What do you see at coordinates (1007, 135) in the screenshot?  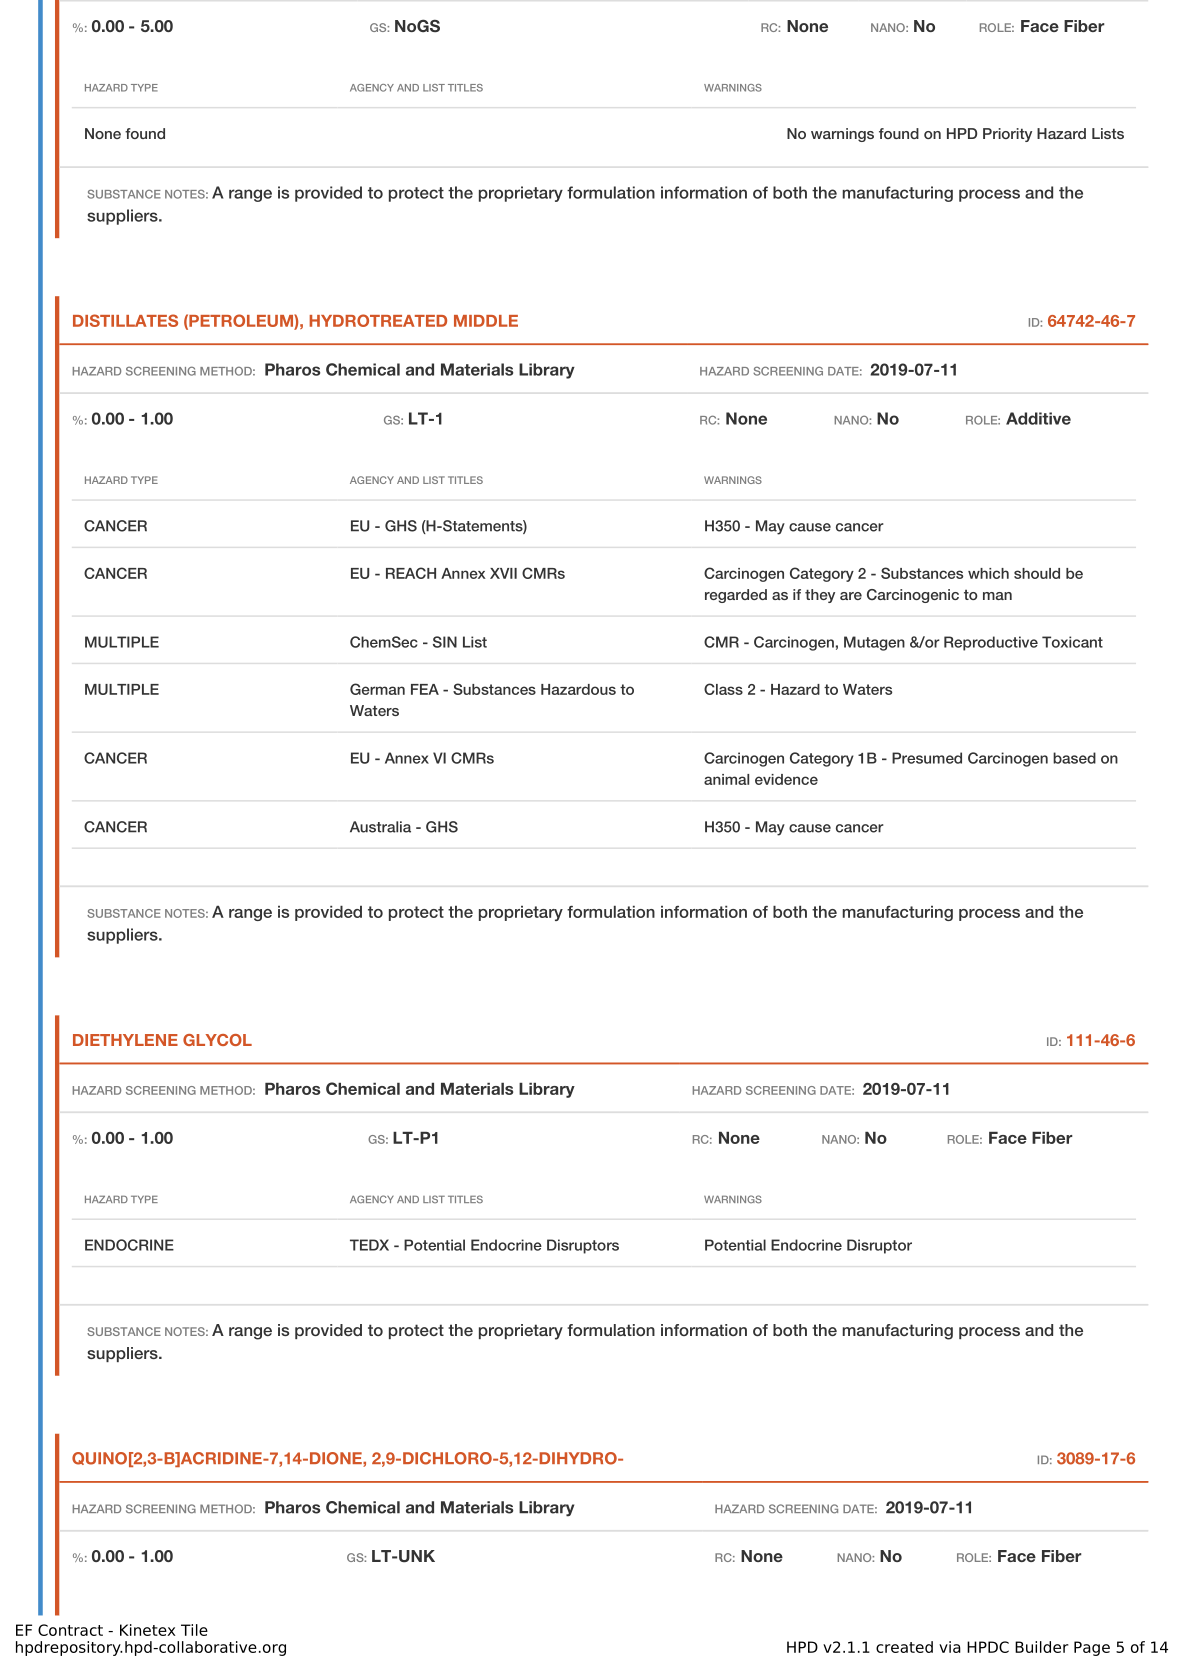 I see `Priority` at bounding box center [1007, 135].
